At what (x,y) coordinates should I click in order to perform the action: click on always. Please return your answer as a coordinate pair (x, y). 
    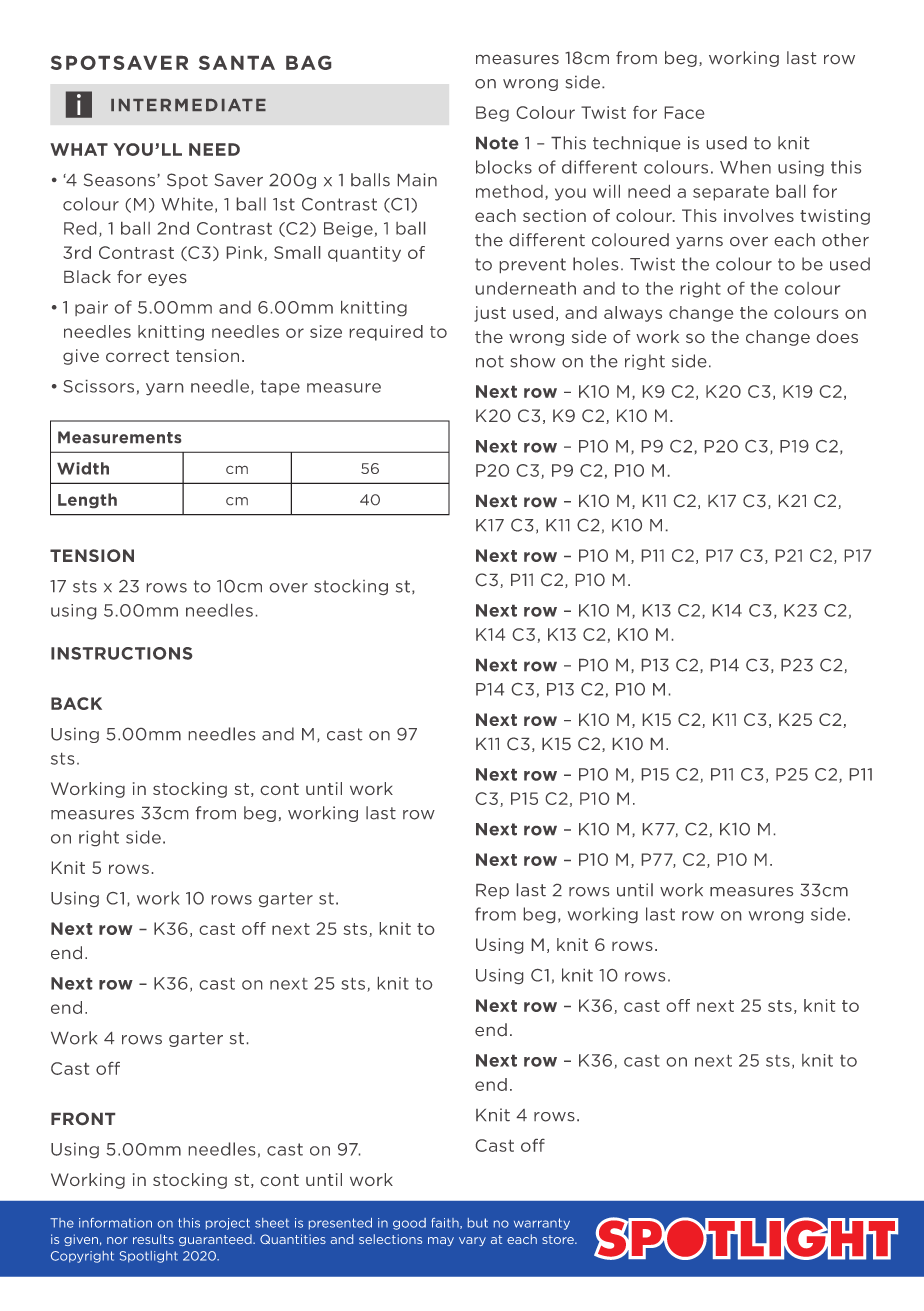
    Looking at the image, I should click on (633, 314).
